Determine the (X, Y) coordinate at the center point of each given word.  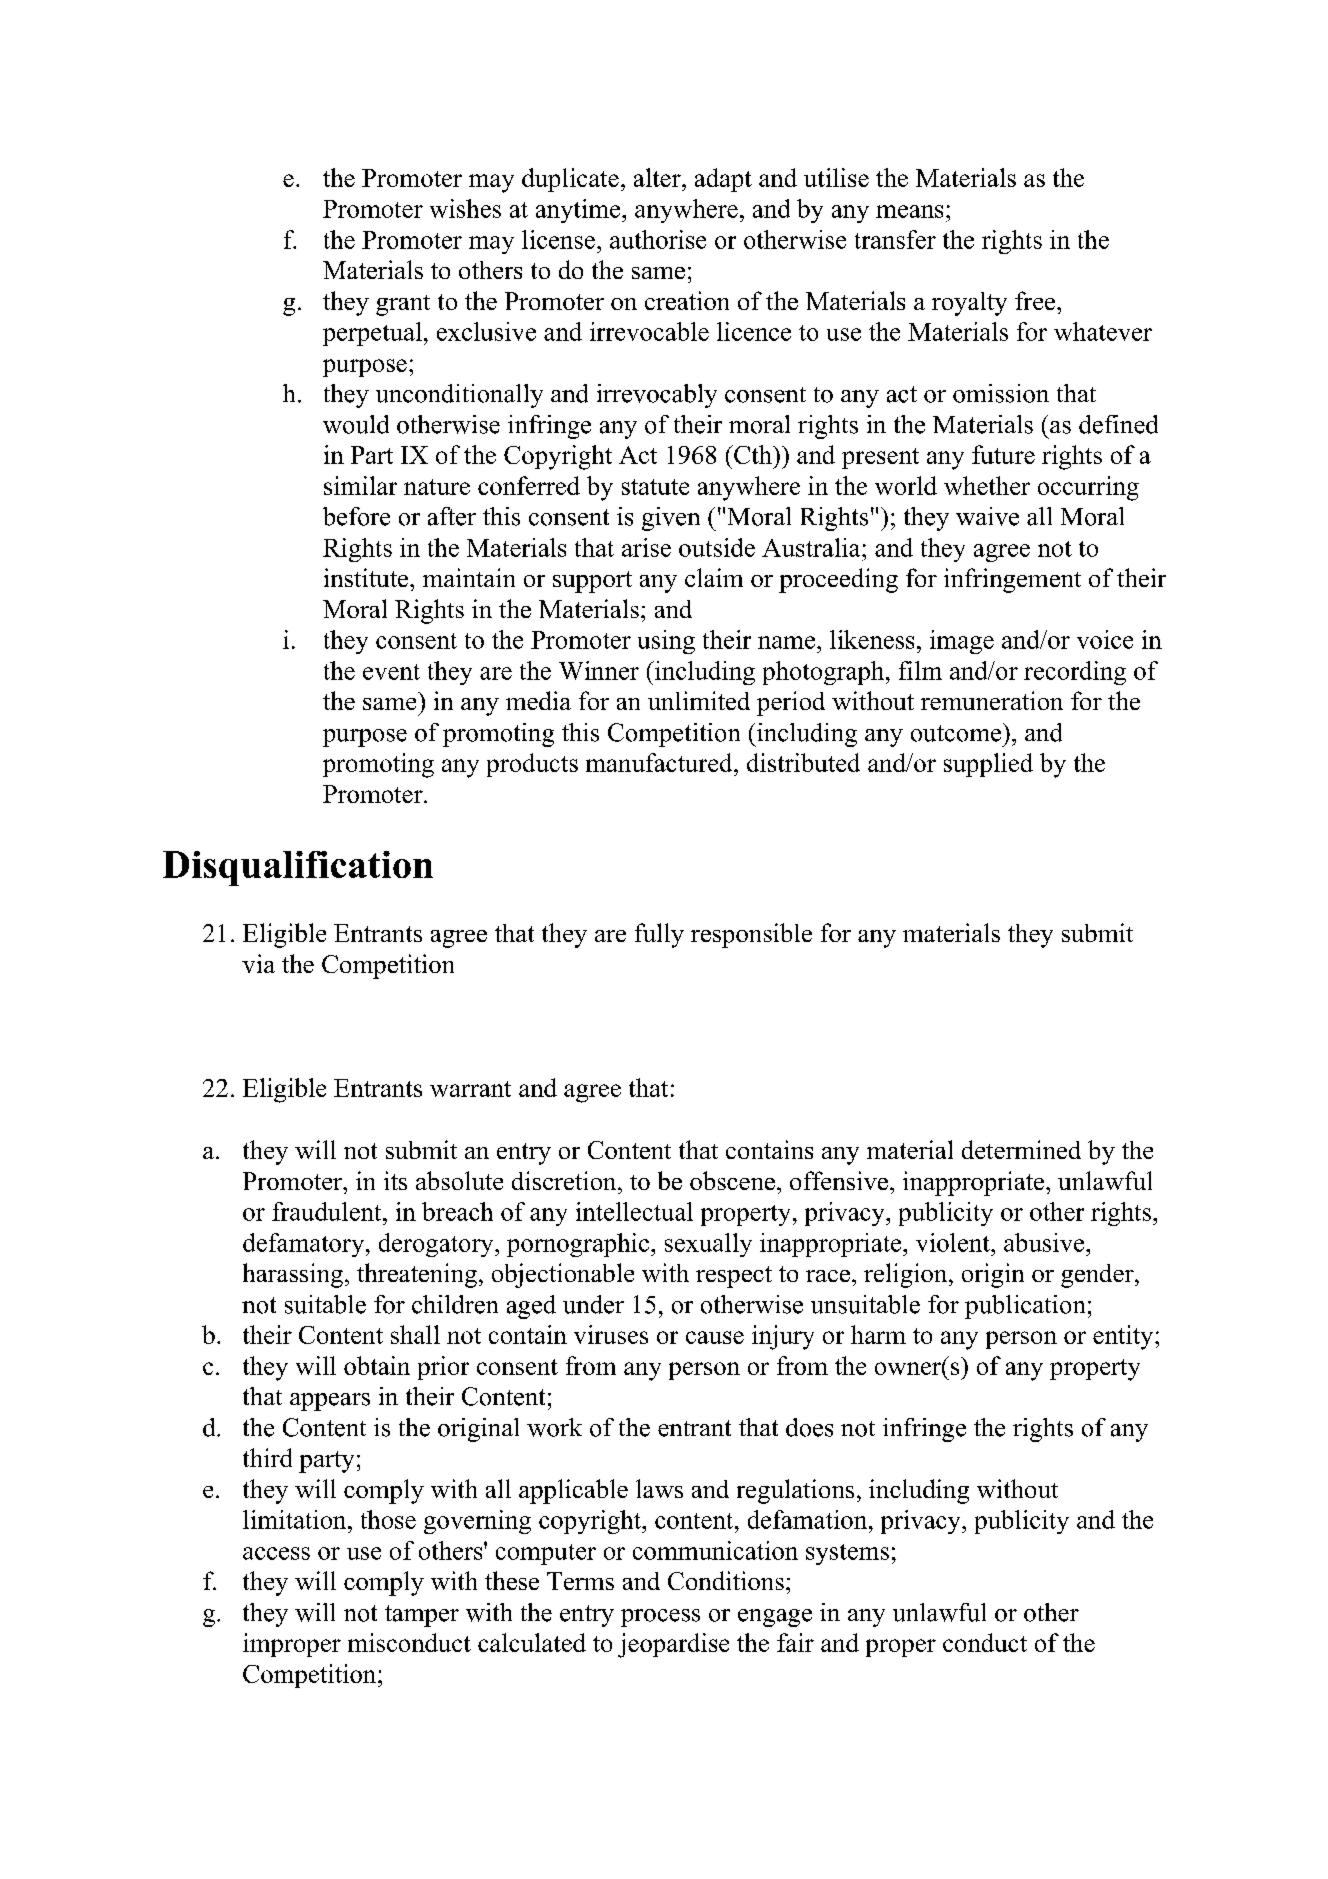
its (395, 1180)
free (1036, 300)
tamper (422, 1616)
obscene (732, 1180)
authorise (658, 239)
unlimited (699, 700)
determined (1021, 1149)
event (391, 672)
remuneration (992, 700)
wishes (465, 208)
